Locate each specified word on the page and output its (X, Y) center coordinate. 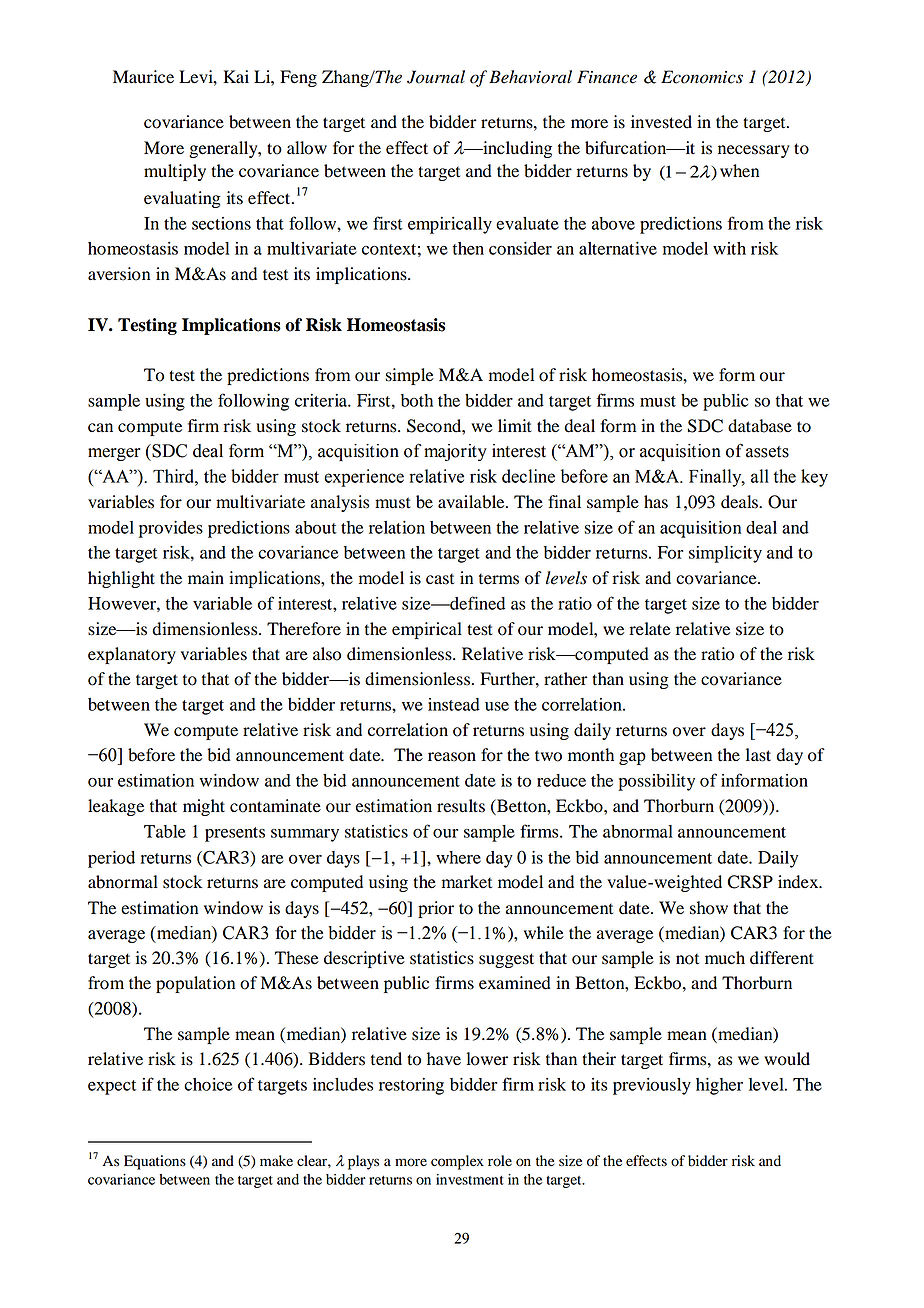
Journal (436, 77)
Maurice (143, 77)
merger (114, 454)
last (758, 755)
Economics (702, 77)
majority (455, 452)
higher (719, 1086)
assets (767, 452)
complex (457, 1162)
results (461, 806)
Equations (155, 1162)
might (204, 807)
